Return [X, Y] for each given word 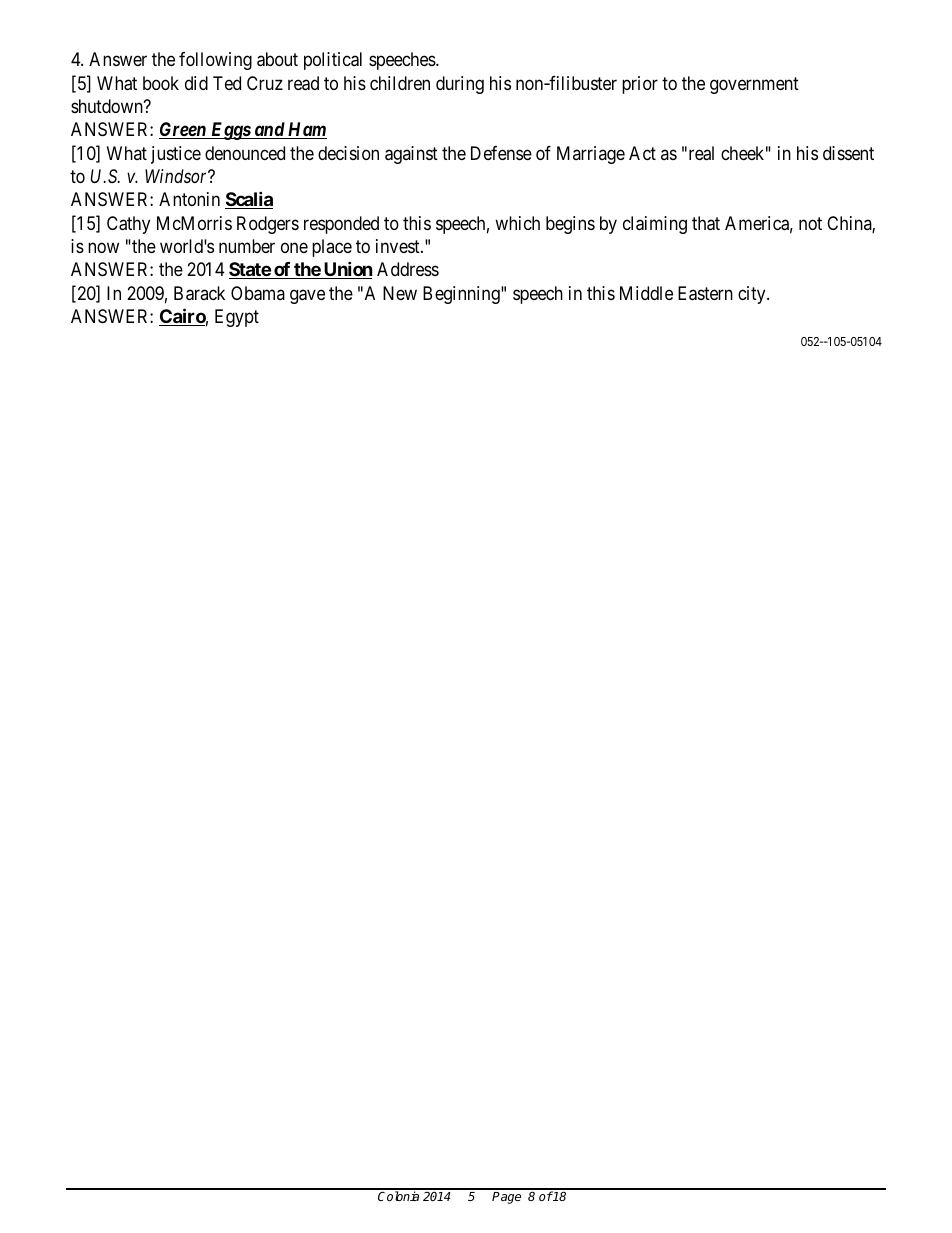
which [517, 223]
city [753, 295]
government [754, 85]
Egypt [237, 318]
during [460, 85]
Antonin [189, 199]
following [215, 61]
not [810, 223]
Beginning [462, 295]
